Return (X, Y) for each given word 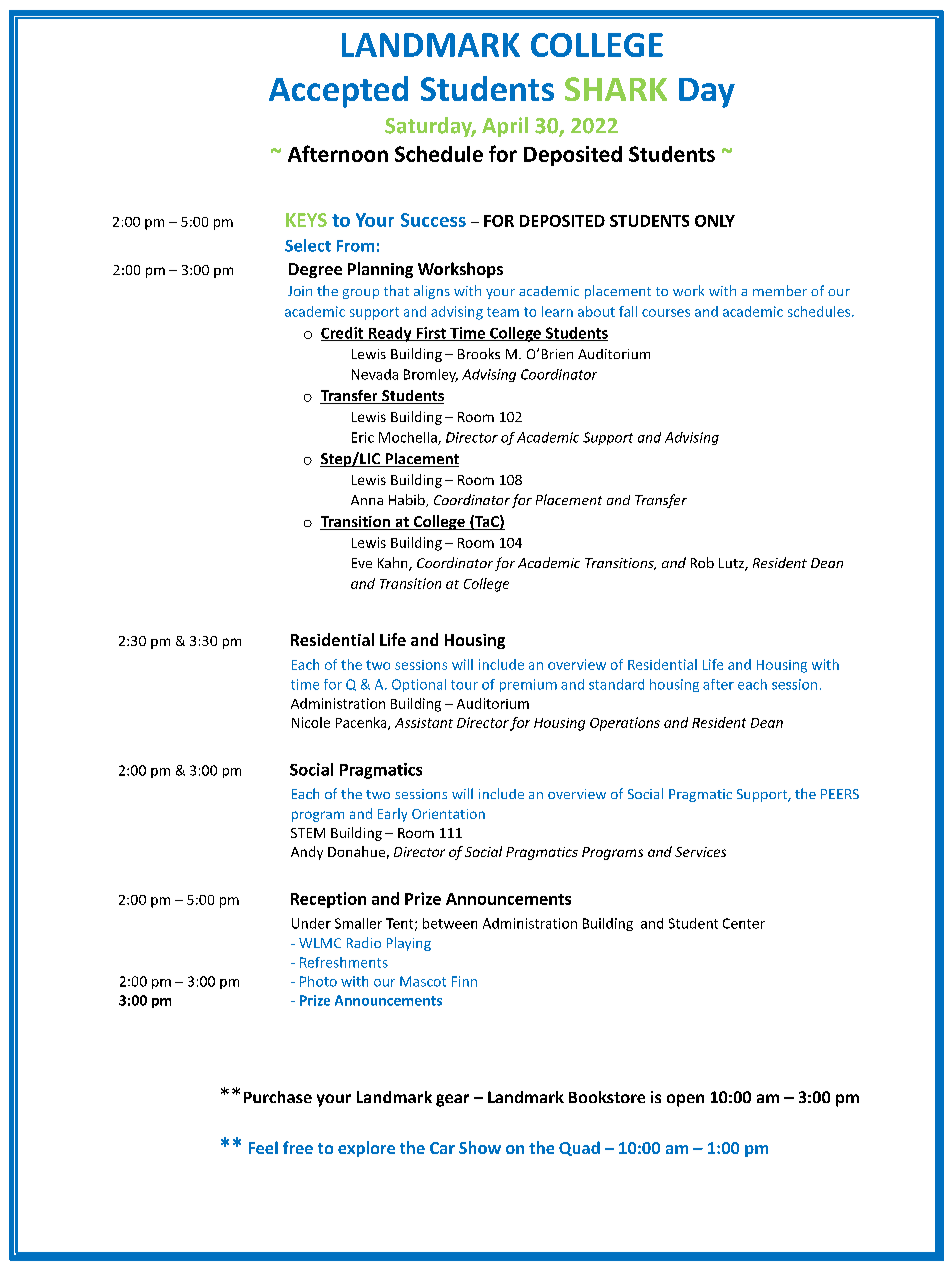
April (505, 127)
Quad (579, 1148)
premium (528, 685)
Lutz (732, 564)
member (780, 290)
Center (744, 923)
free (298, 1147)
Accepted (338, 92)
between (450, 923)
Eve (362, 563)
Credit (343, 334)
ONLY (715, 221)
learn (557, 311)
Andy (307, 853)
